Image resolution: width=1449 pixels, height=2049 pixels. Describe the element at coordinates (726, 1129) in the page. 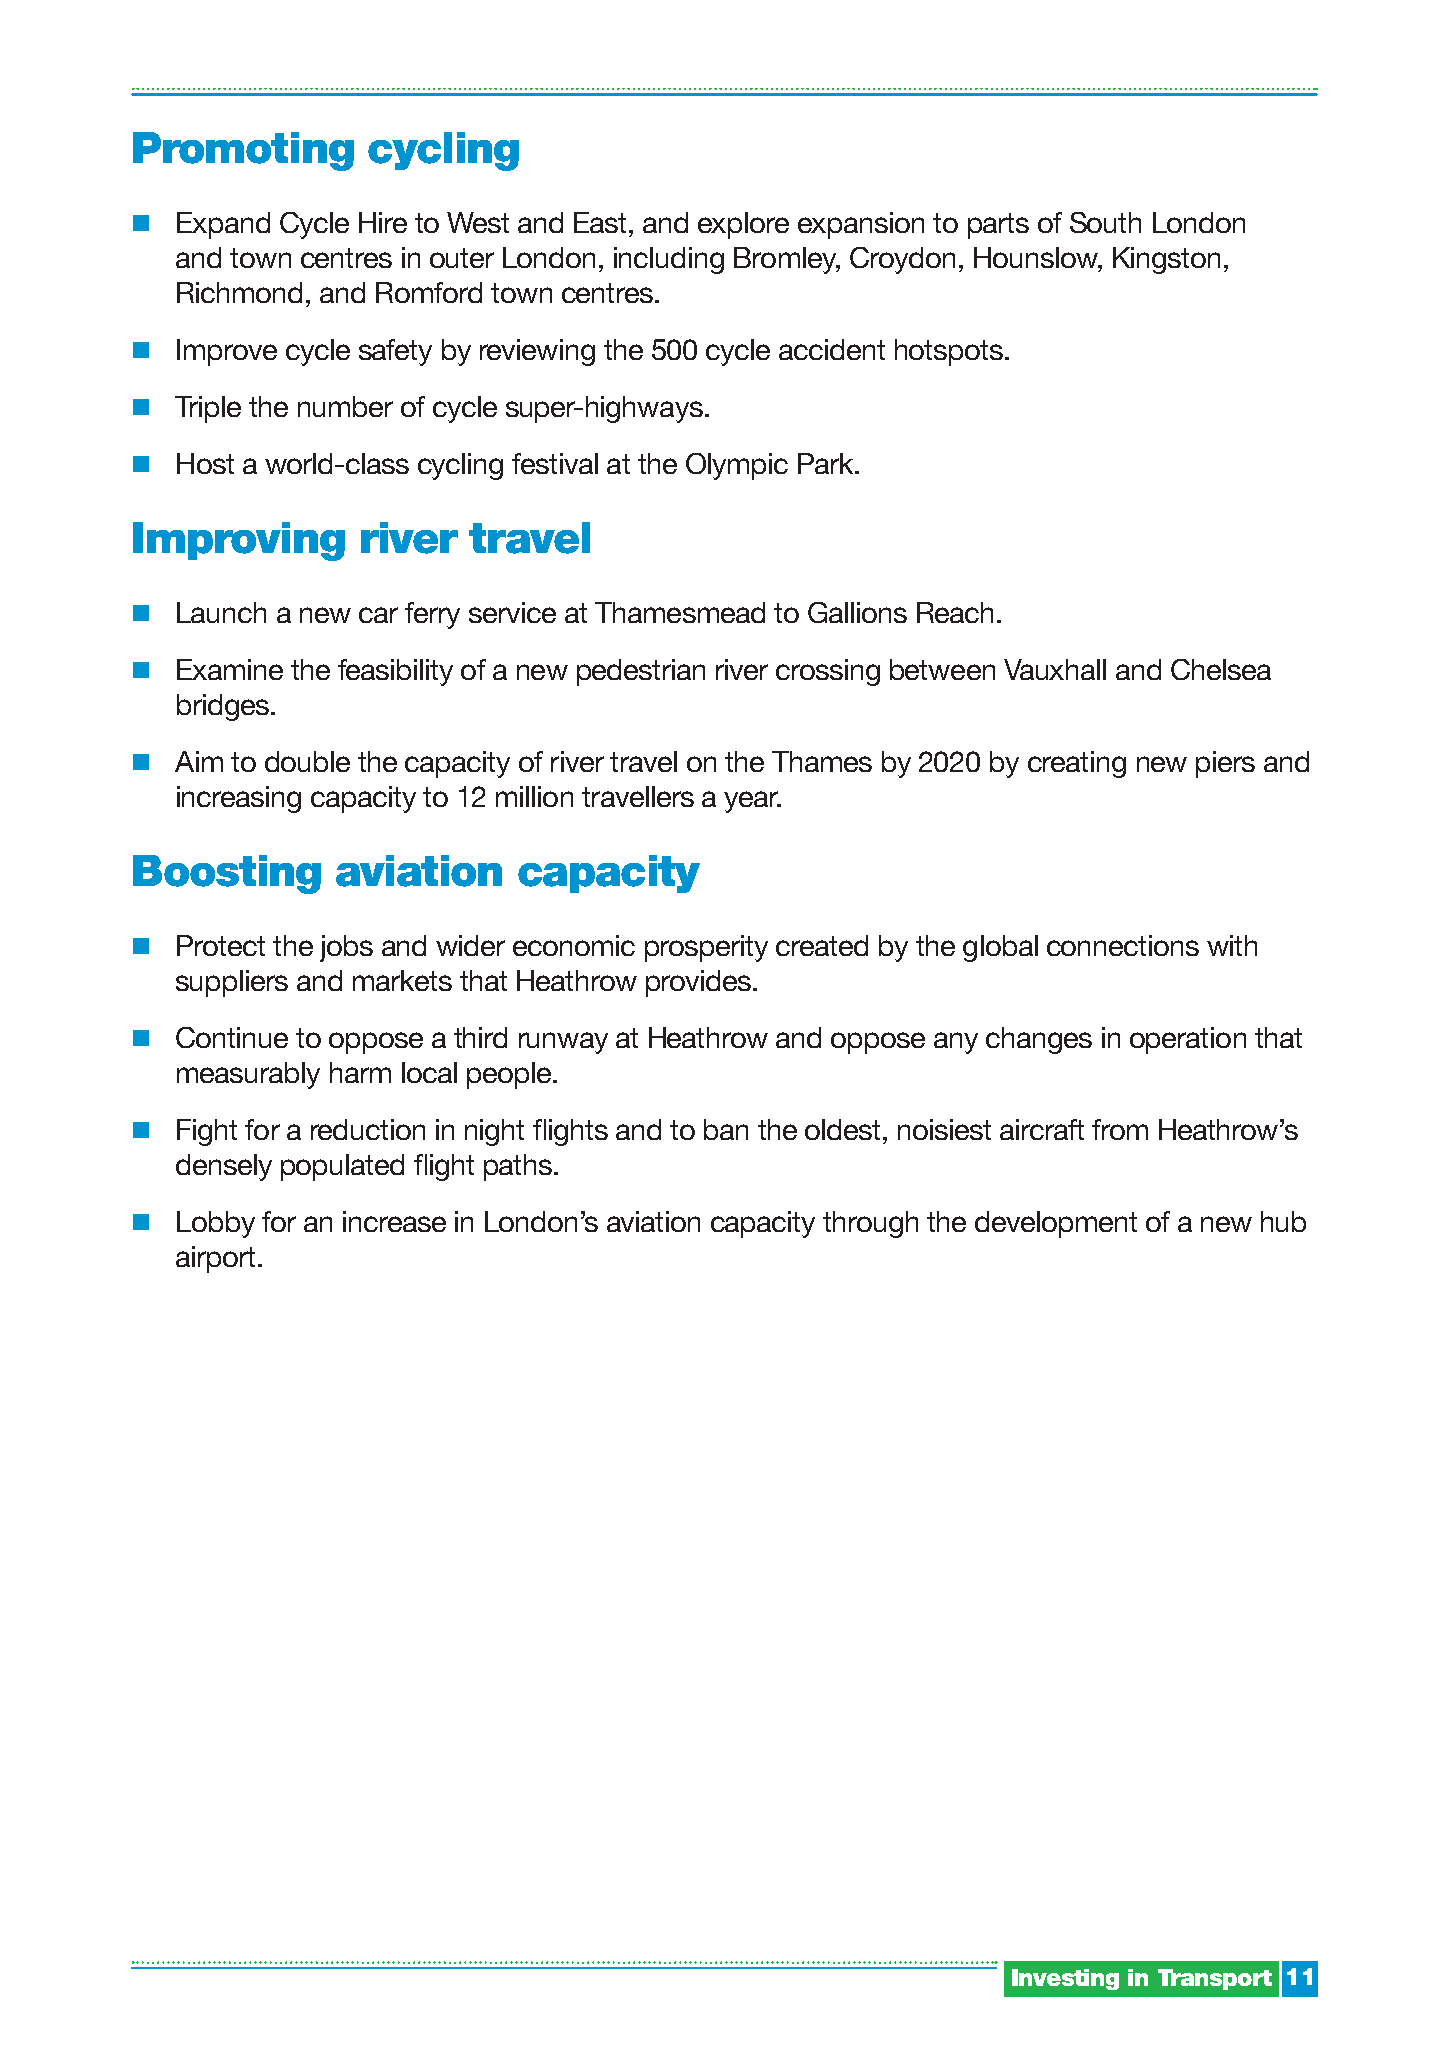

I see `ban` at that location.
